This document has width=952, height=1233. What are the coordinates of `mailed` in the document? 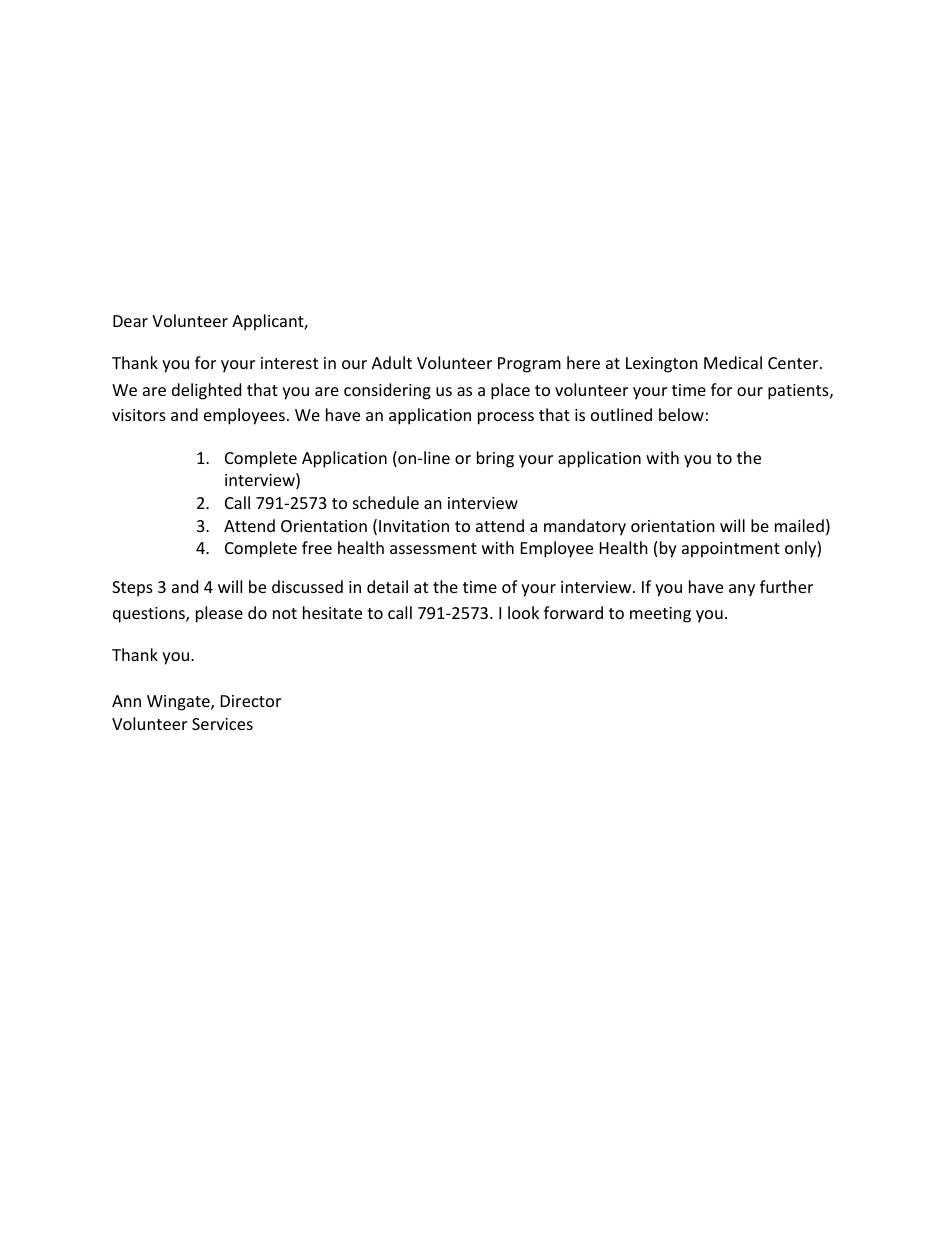 It's located at (799, 525).
